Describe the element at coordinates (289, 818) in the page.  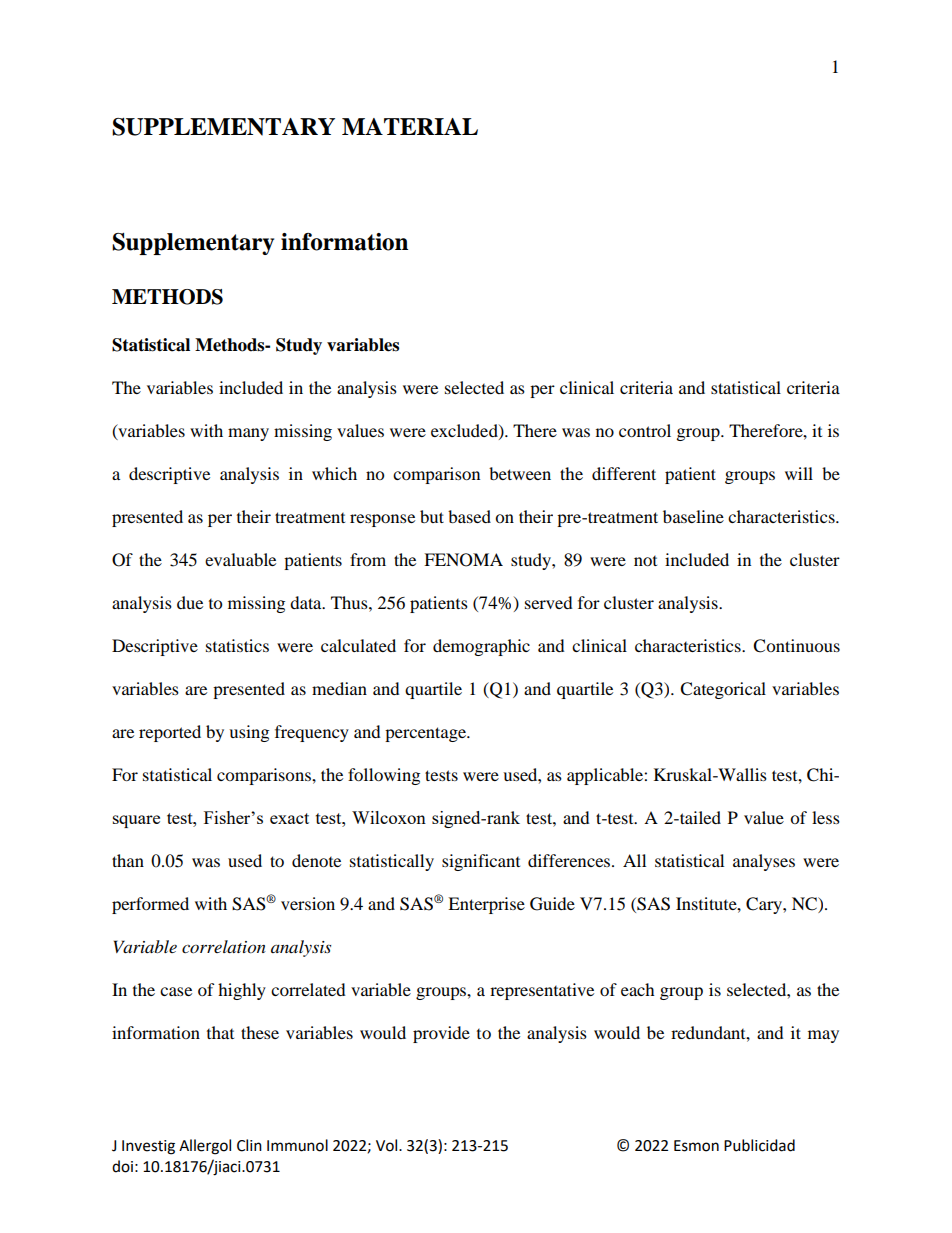
I see `exact` at that location.
